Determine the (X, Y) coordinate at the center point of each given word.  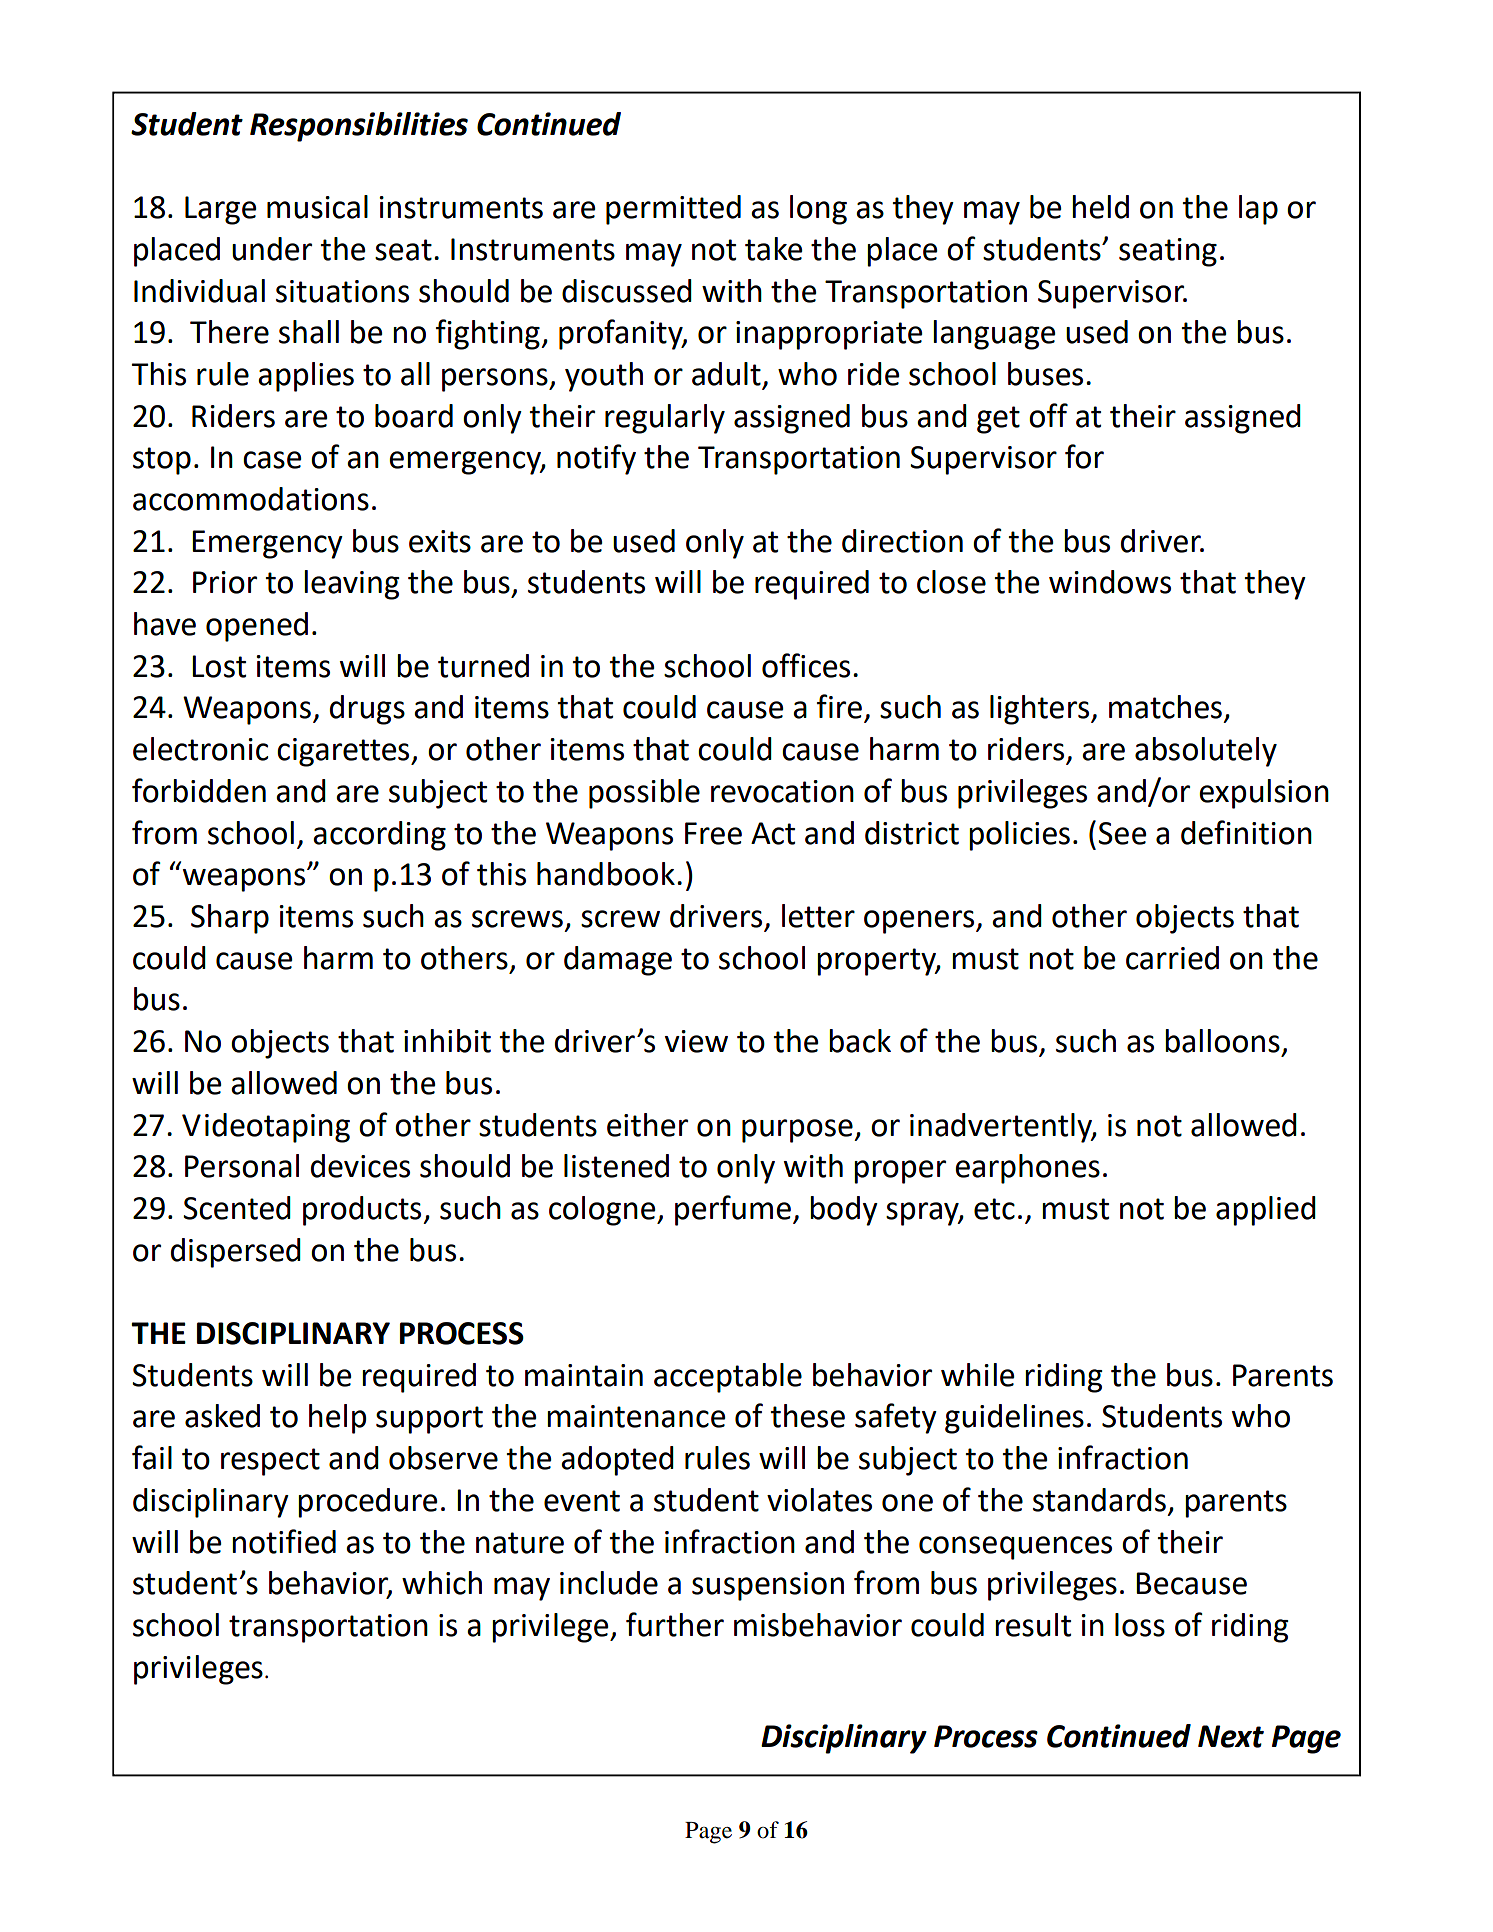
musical (317, 207)
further (675, 1624)
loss (1140, 1625)
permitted (673, 210)
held (1100, 207)
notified (284, 1541)
